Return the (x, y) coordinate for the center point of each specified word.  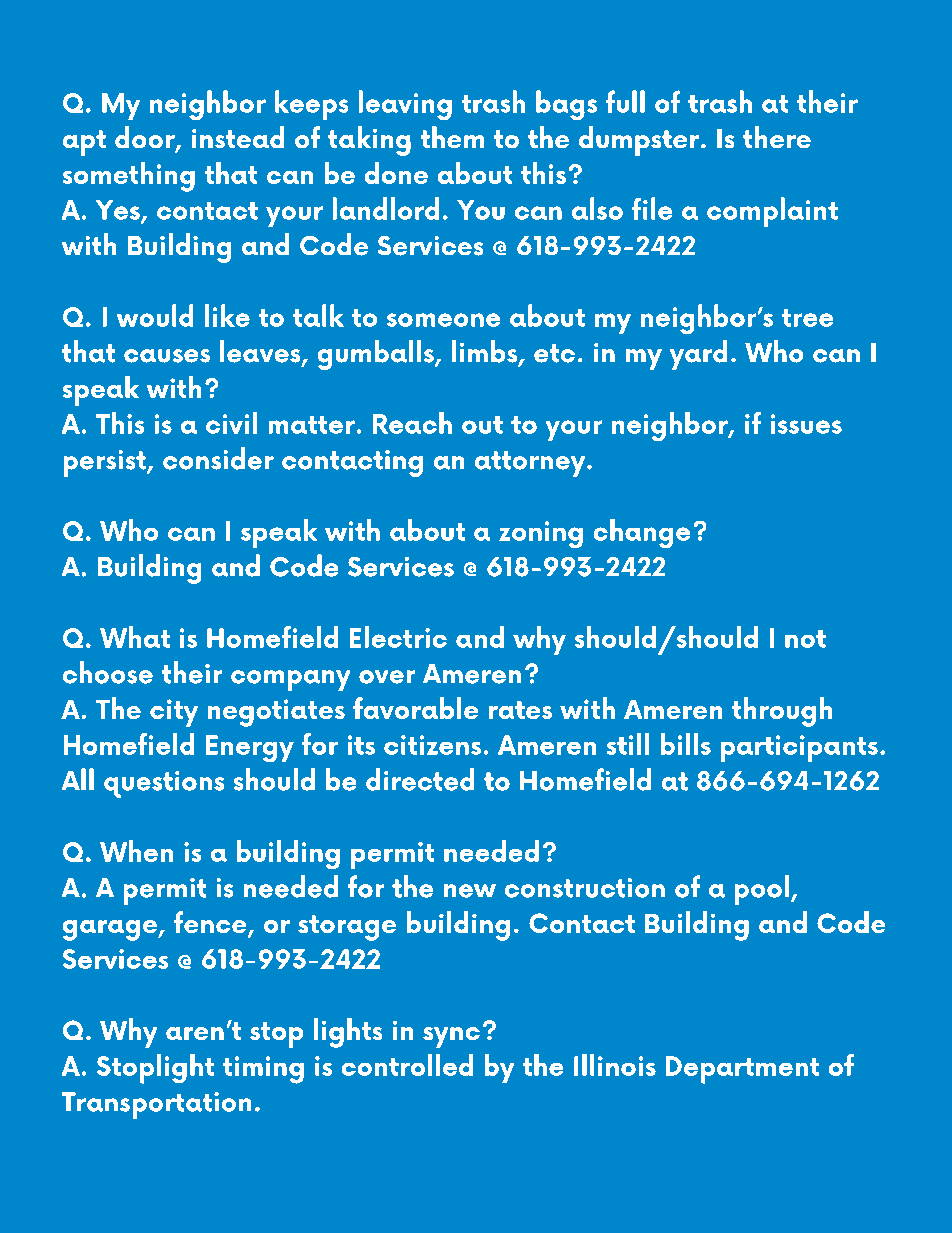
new (470, 891)
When (136, 851)
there (777, 137)
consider (218, 458)
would (155, 315)
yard (698, 355)
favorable (415, 708)
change (642, 533)
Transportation (156, 1105)
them (452, 137)
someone (443, 320)
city (174, 713)
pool (762, 890)
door (146, 138)
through (782, 712)
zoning (541, 534)
